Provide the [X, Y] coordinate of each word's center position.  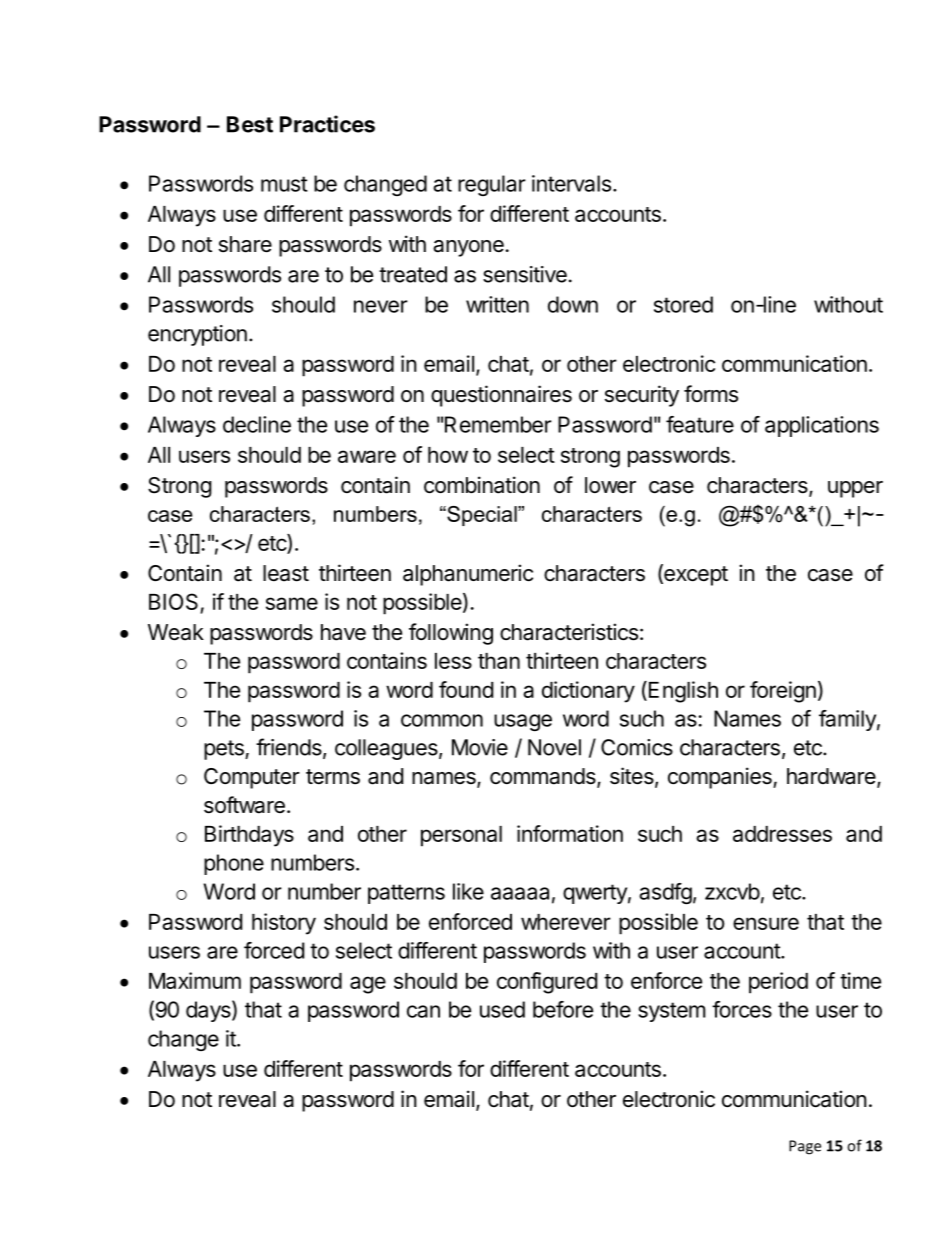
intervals [571, 183]
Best [250, 124]
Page [805, 1147]
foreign [783, 692]
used [502, 1009]
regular [492, 185]
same [292, 603]
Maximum [195, 980]
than [499, 661]
